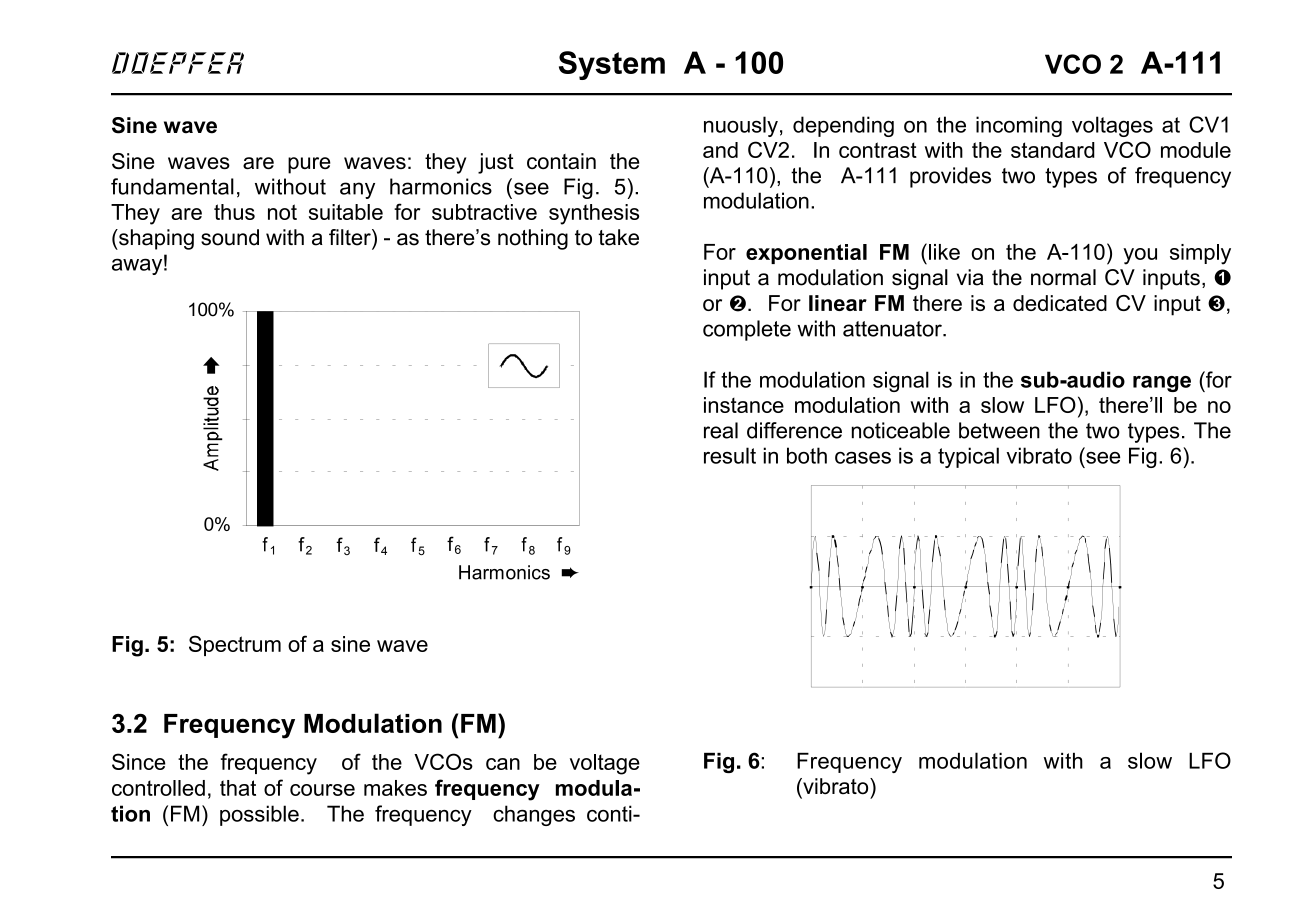 Image resolution: width=1307 pixels, height=924 pixels. Describe the element at coordinates (238, 788) in the document. I see `that` at that location.
